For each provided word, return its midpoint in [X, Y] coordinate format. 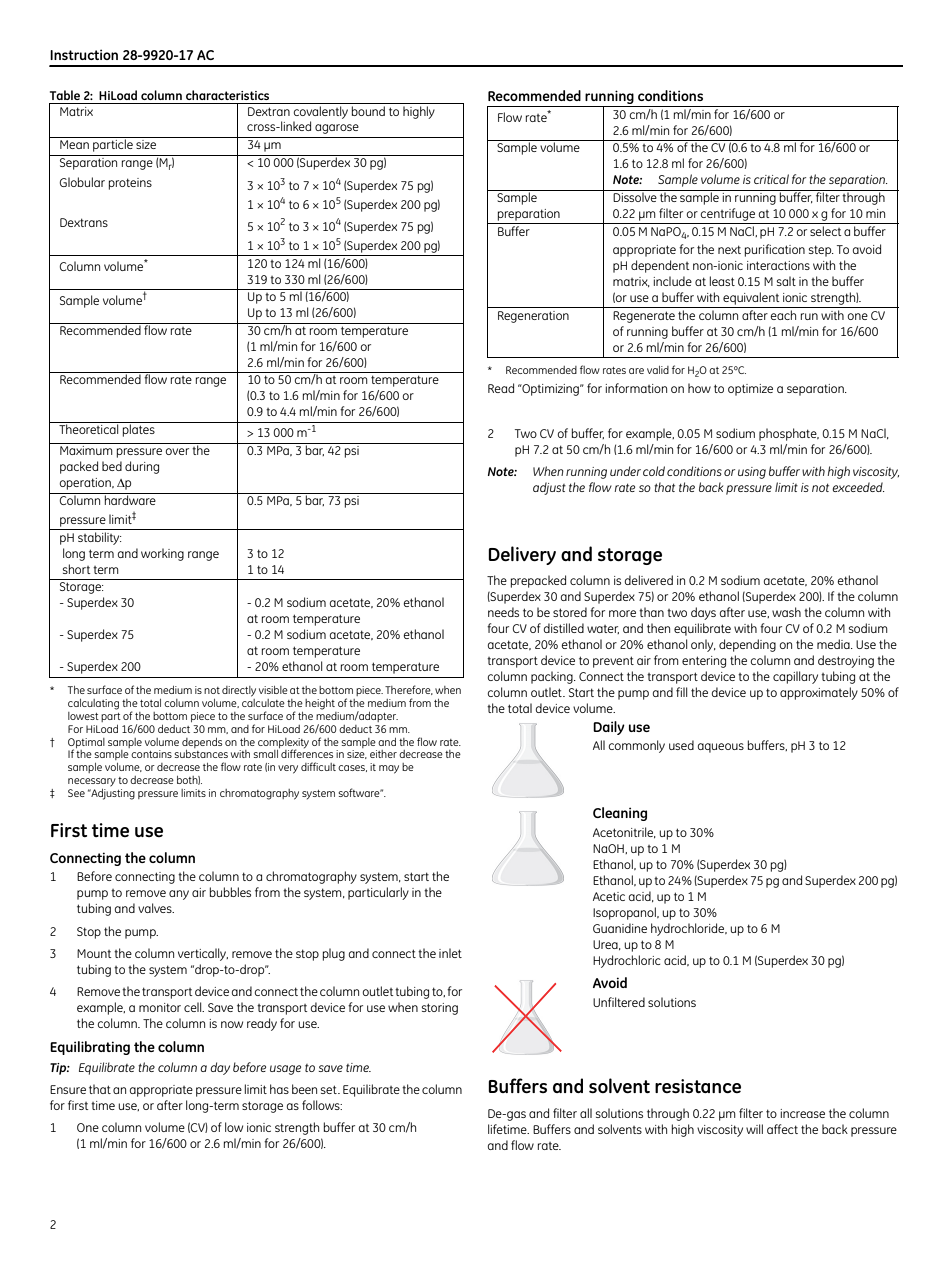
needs [503, 612]
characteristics [227, 95]
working [162, 554]
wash [786, 612]
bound [368, 109]
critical [771, 179]
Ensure [68, 1089]
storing [440, 1009]
